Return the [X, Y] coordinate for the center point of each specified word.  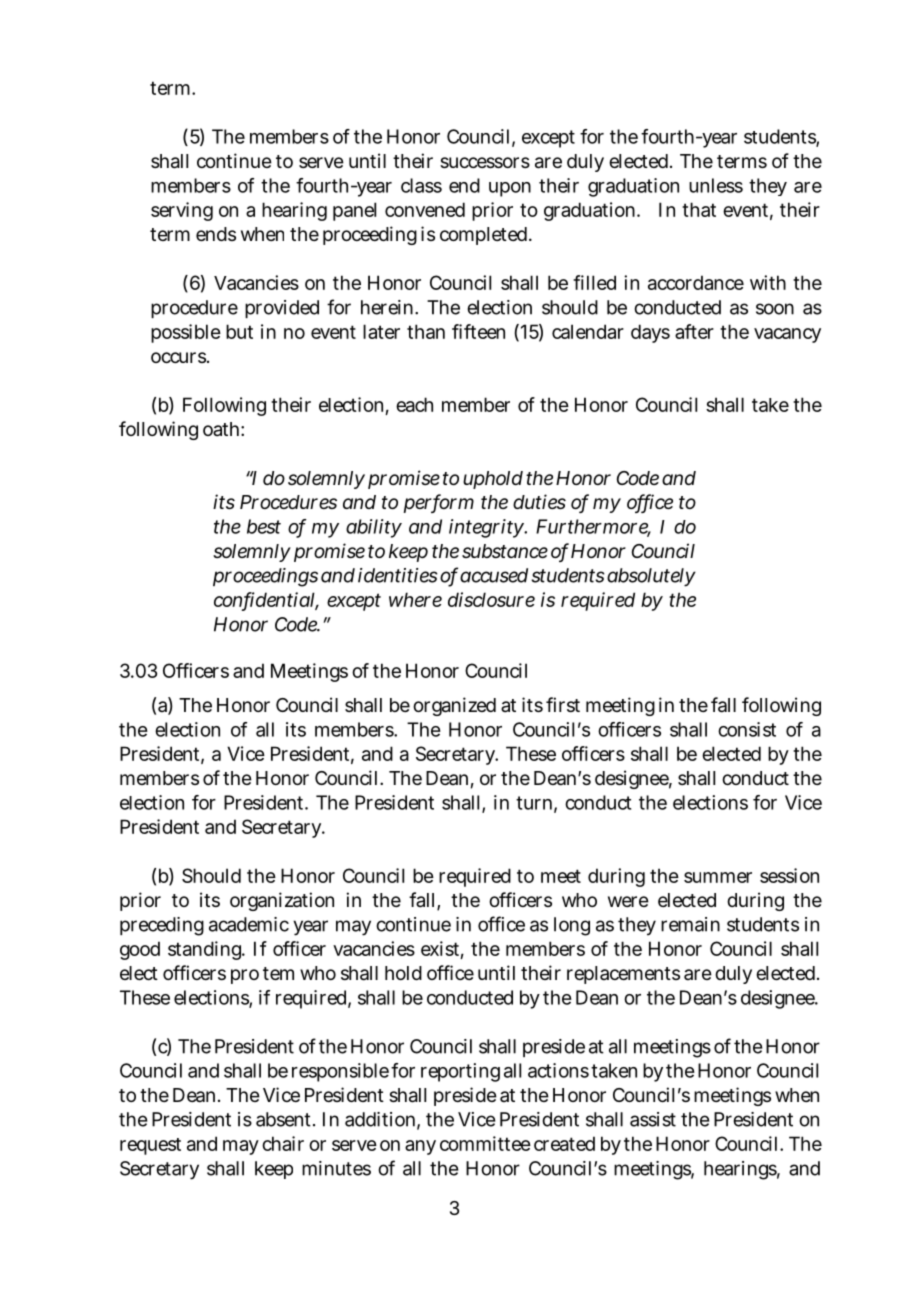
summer [718, 877]
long [572, 926]
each [414, 404]
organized [454, 706]
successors [485, 162]
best [264, 526]
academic [249, 924]
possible [186, 333]
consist [747, 729]
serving [182, 211]
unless [716, 185]
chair [283, 1143]
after [694, 331]
